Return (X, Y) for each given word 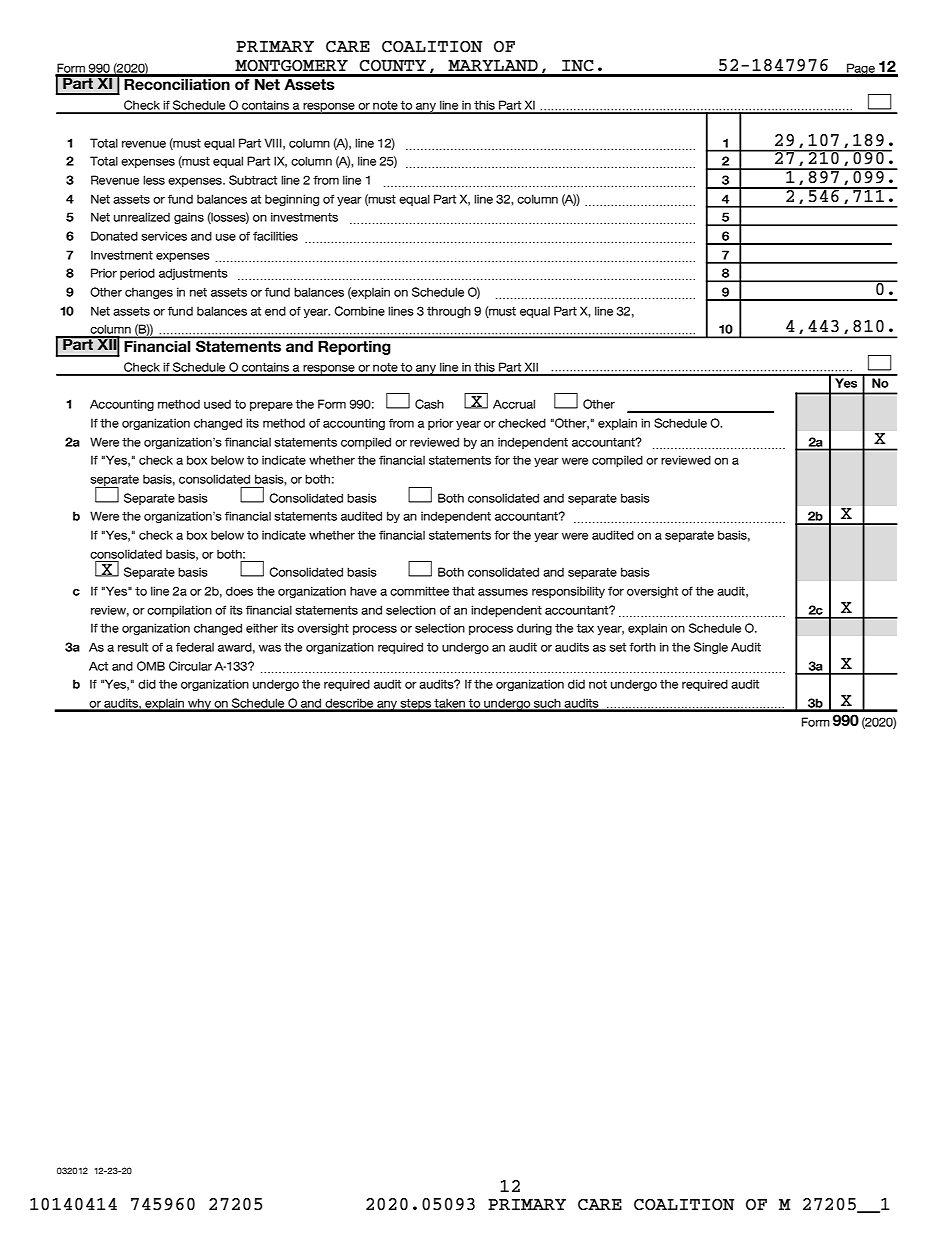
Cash (429, 404)
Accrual (514, 404)
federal (195, 647)
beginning (292, 200)
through (449, 312)
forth (642, 647)
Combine (359, 311)
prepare (271, 406)
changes (149, 293)
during (534, 629)
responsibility (568, 592)
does (239, 591)
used (217, 404)
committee (419, 591)
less (154, 180)
